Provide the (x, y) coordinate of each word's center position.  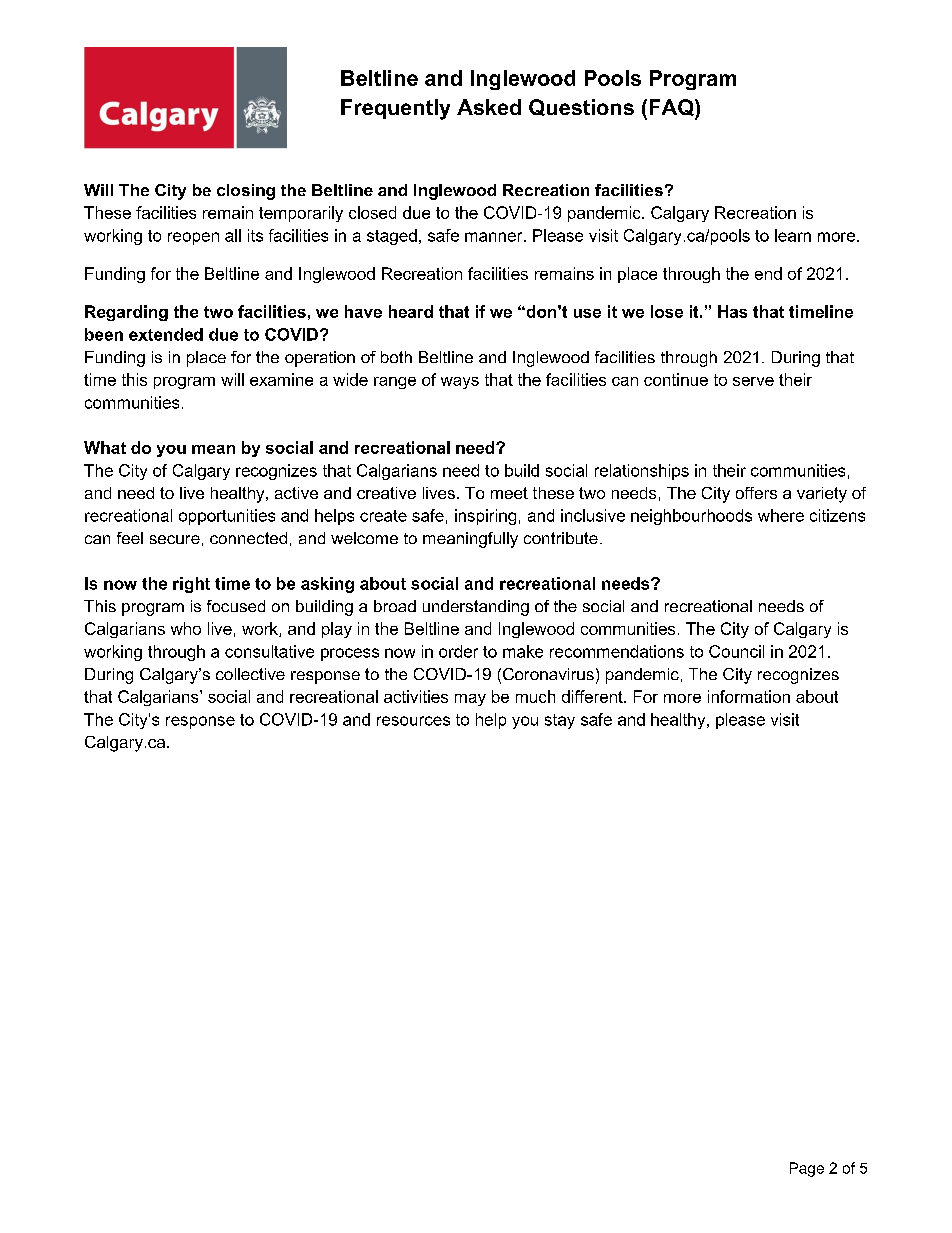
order (458, 651)
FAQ (673, 109)
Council (736, 651)
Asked (489, 107)
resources (413, 721)
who (186, 628)
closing (246, 192)
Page (807, 1169)
